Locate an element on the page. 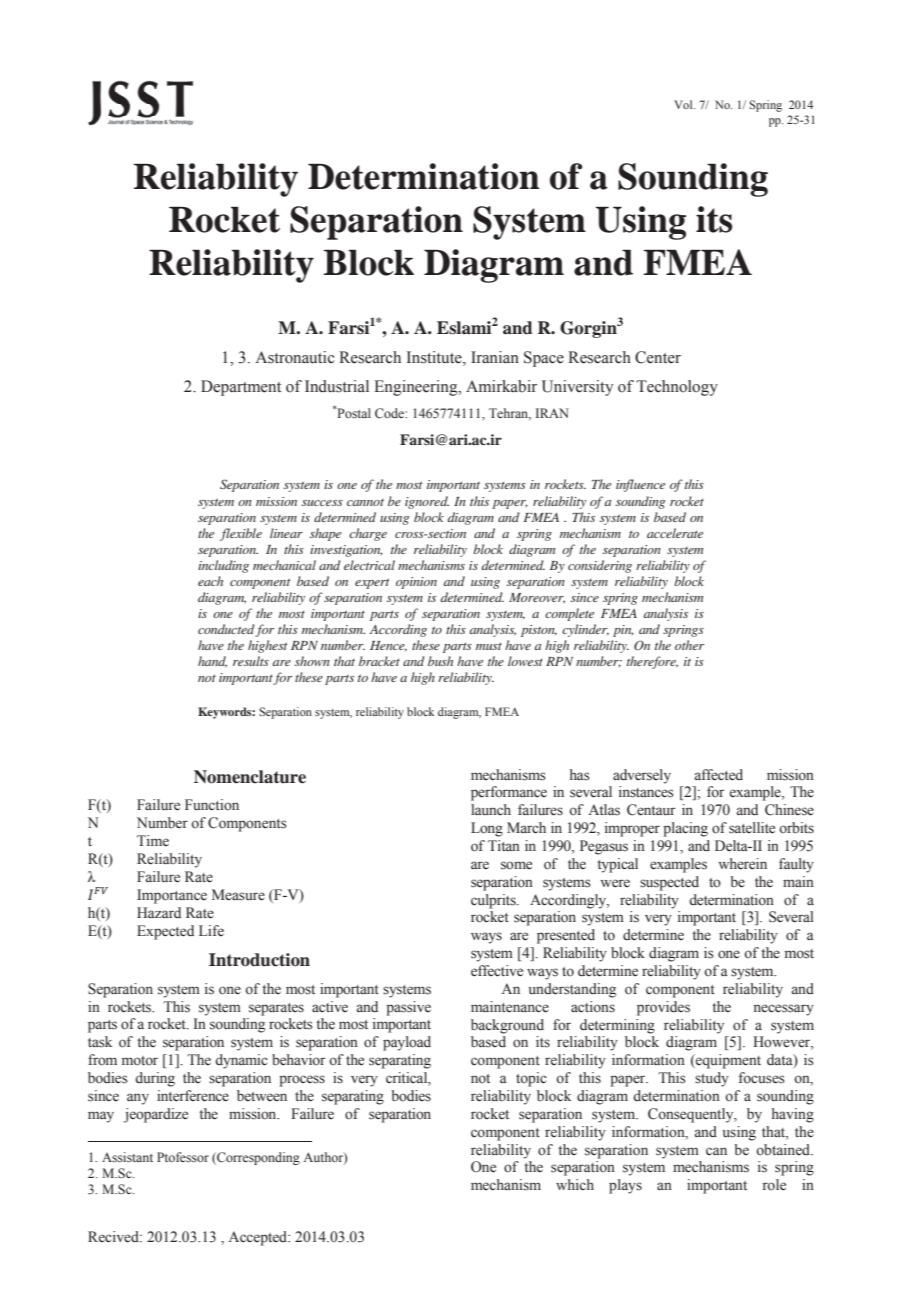  influence is located at coordinates (640, 485).
